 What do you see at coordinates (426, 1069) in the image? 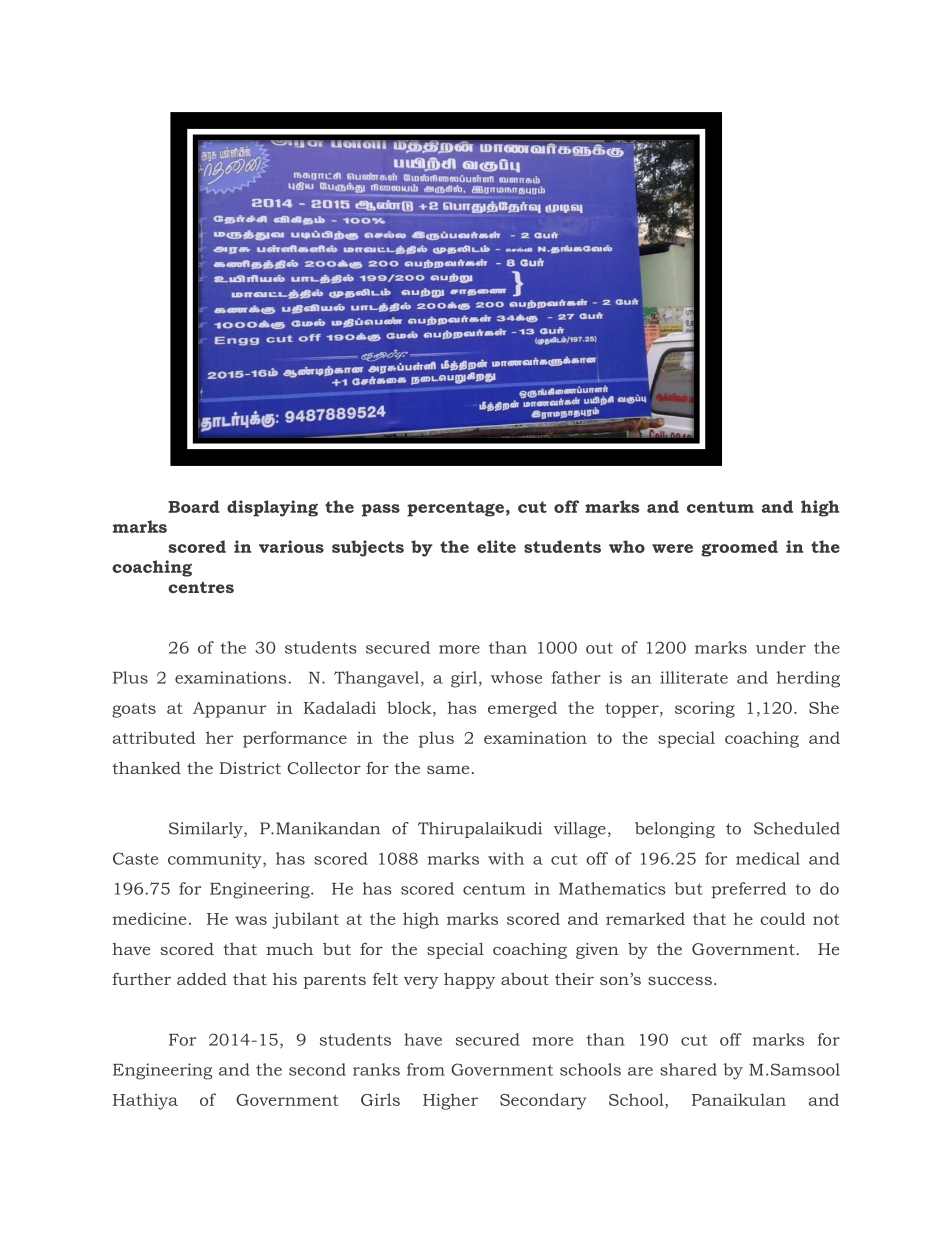
I see `from` at bounding box center [426, 1069].
